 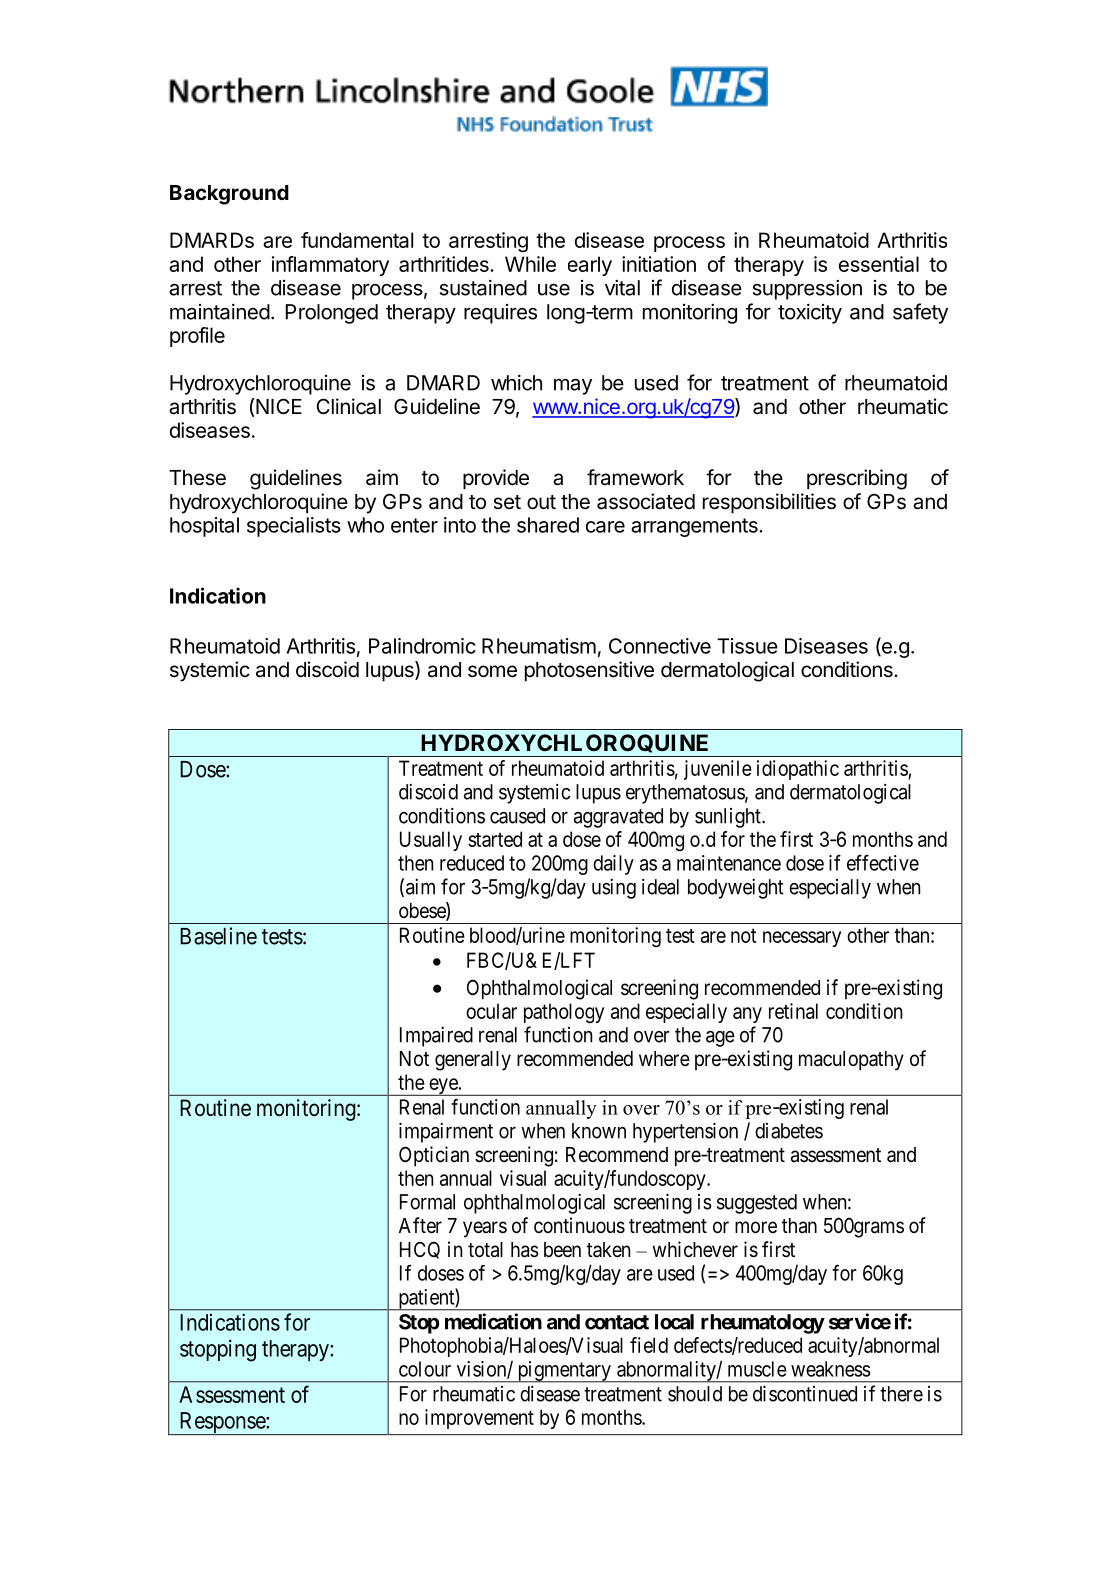 I want to click on inflammatory, so click(x=330, y=266).
